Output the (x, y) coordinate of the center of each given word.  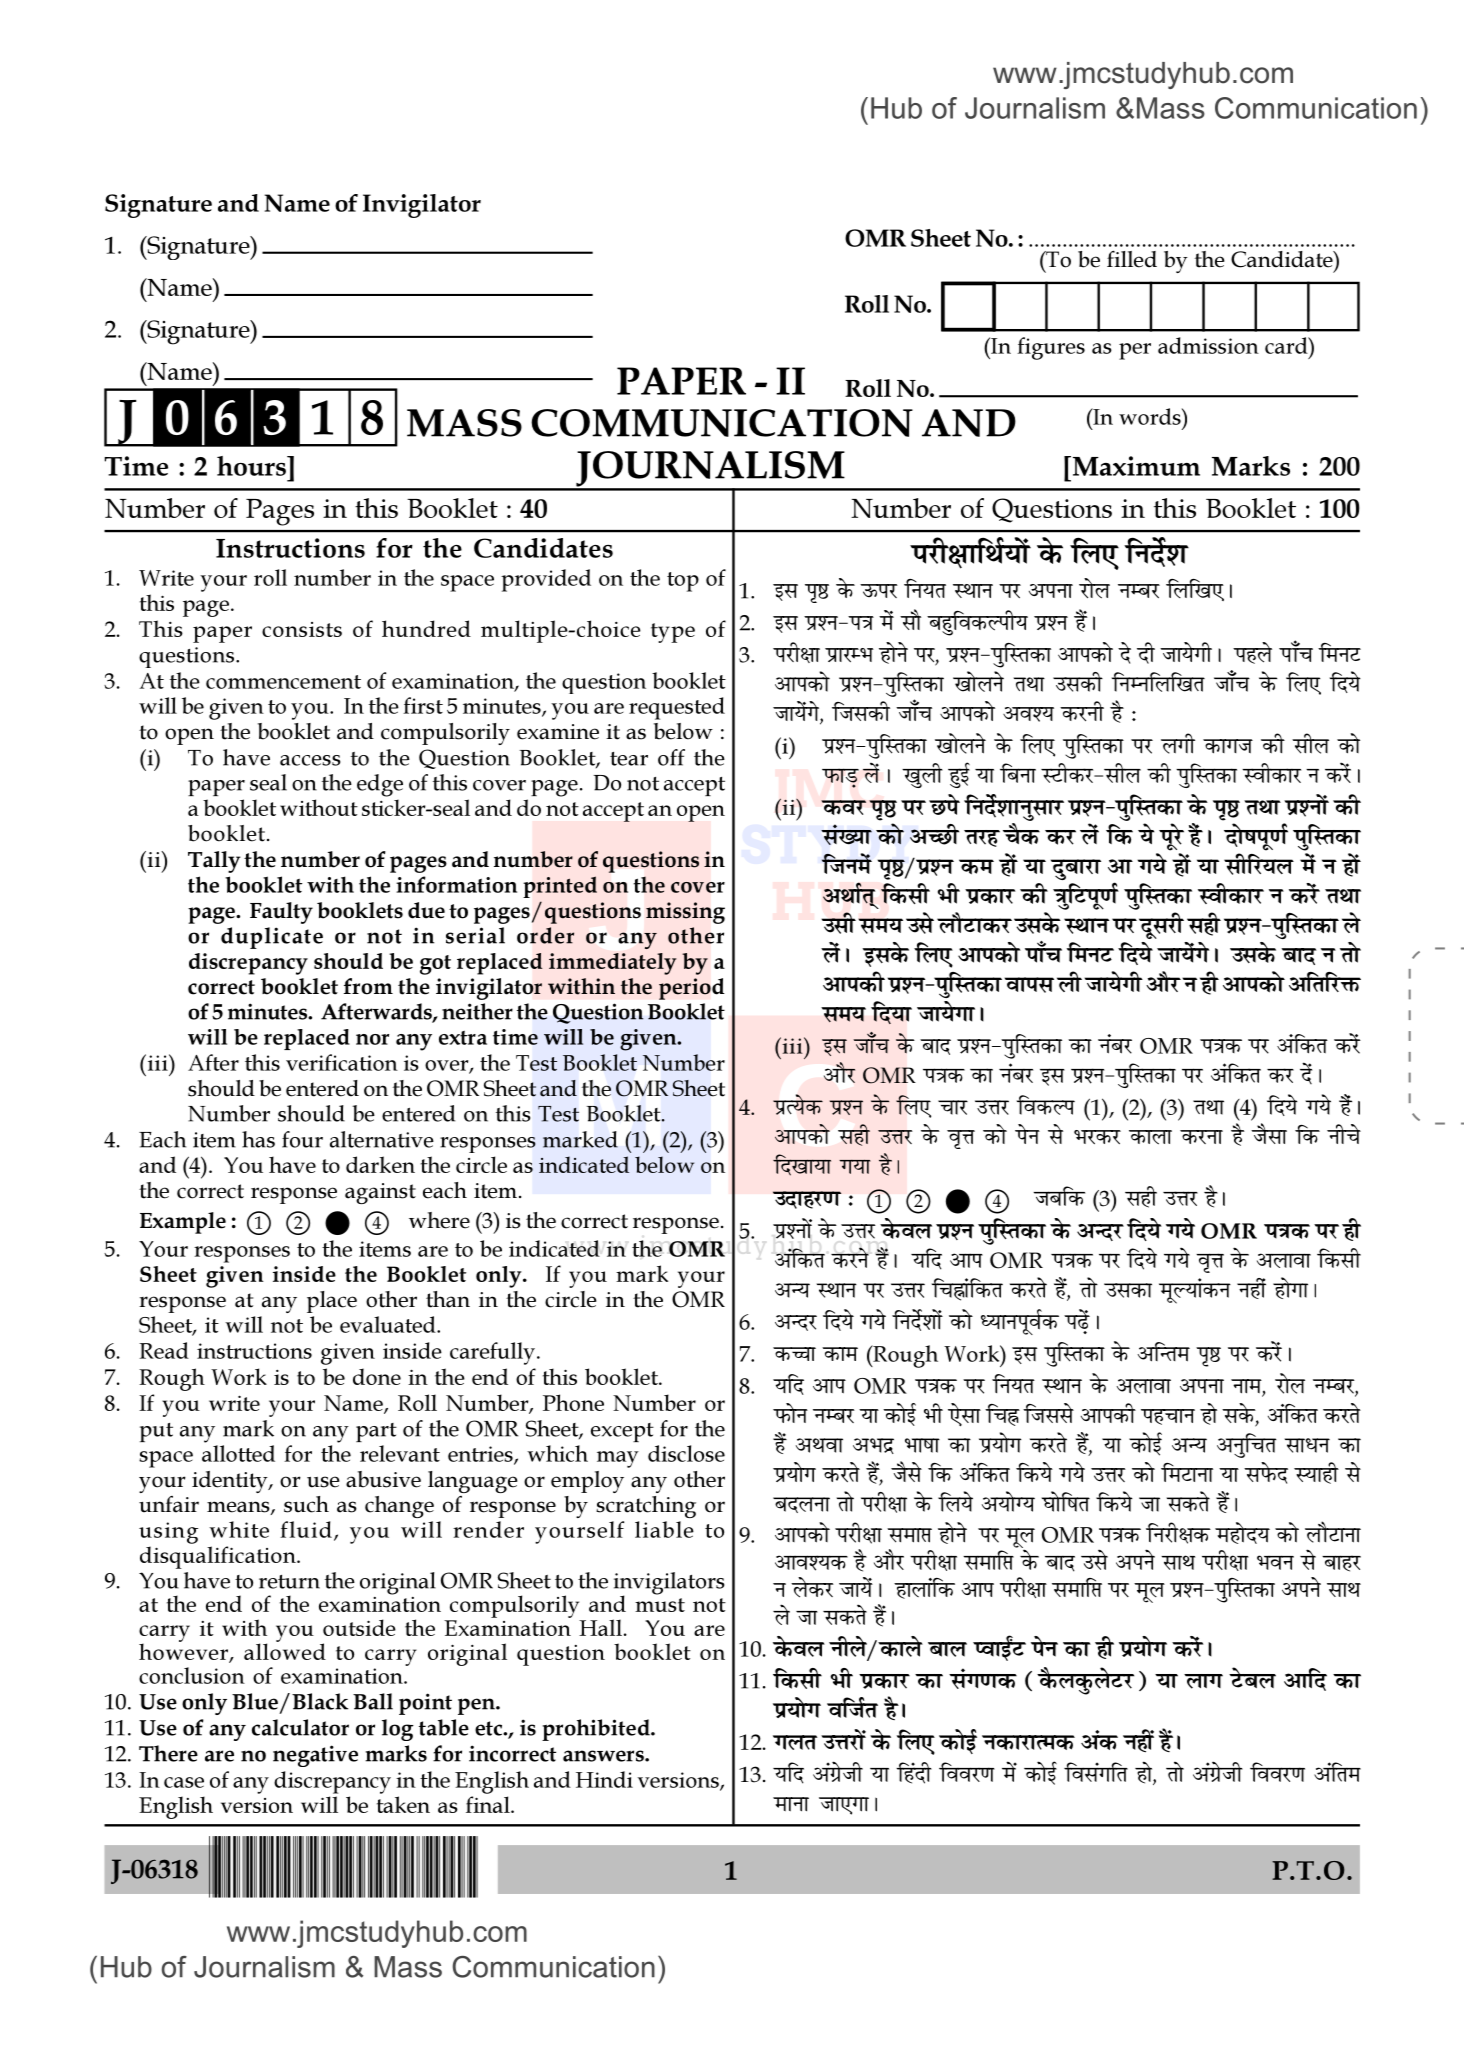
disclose (686, 1453)
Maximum (1135, 466)
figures (1051, 348)
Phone (573, 1402)
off (671, 757)
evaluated (389, 1324)
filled (1132, 259)
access (310, 760)
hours (252, 466)
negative (315, 1756)
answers (604, 1756)
